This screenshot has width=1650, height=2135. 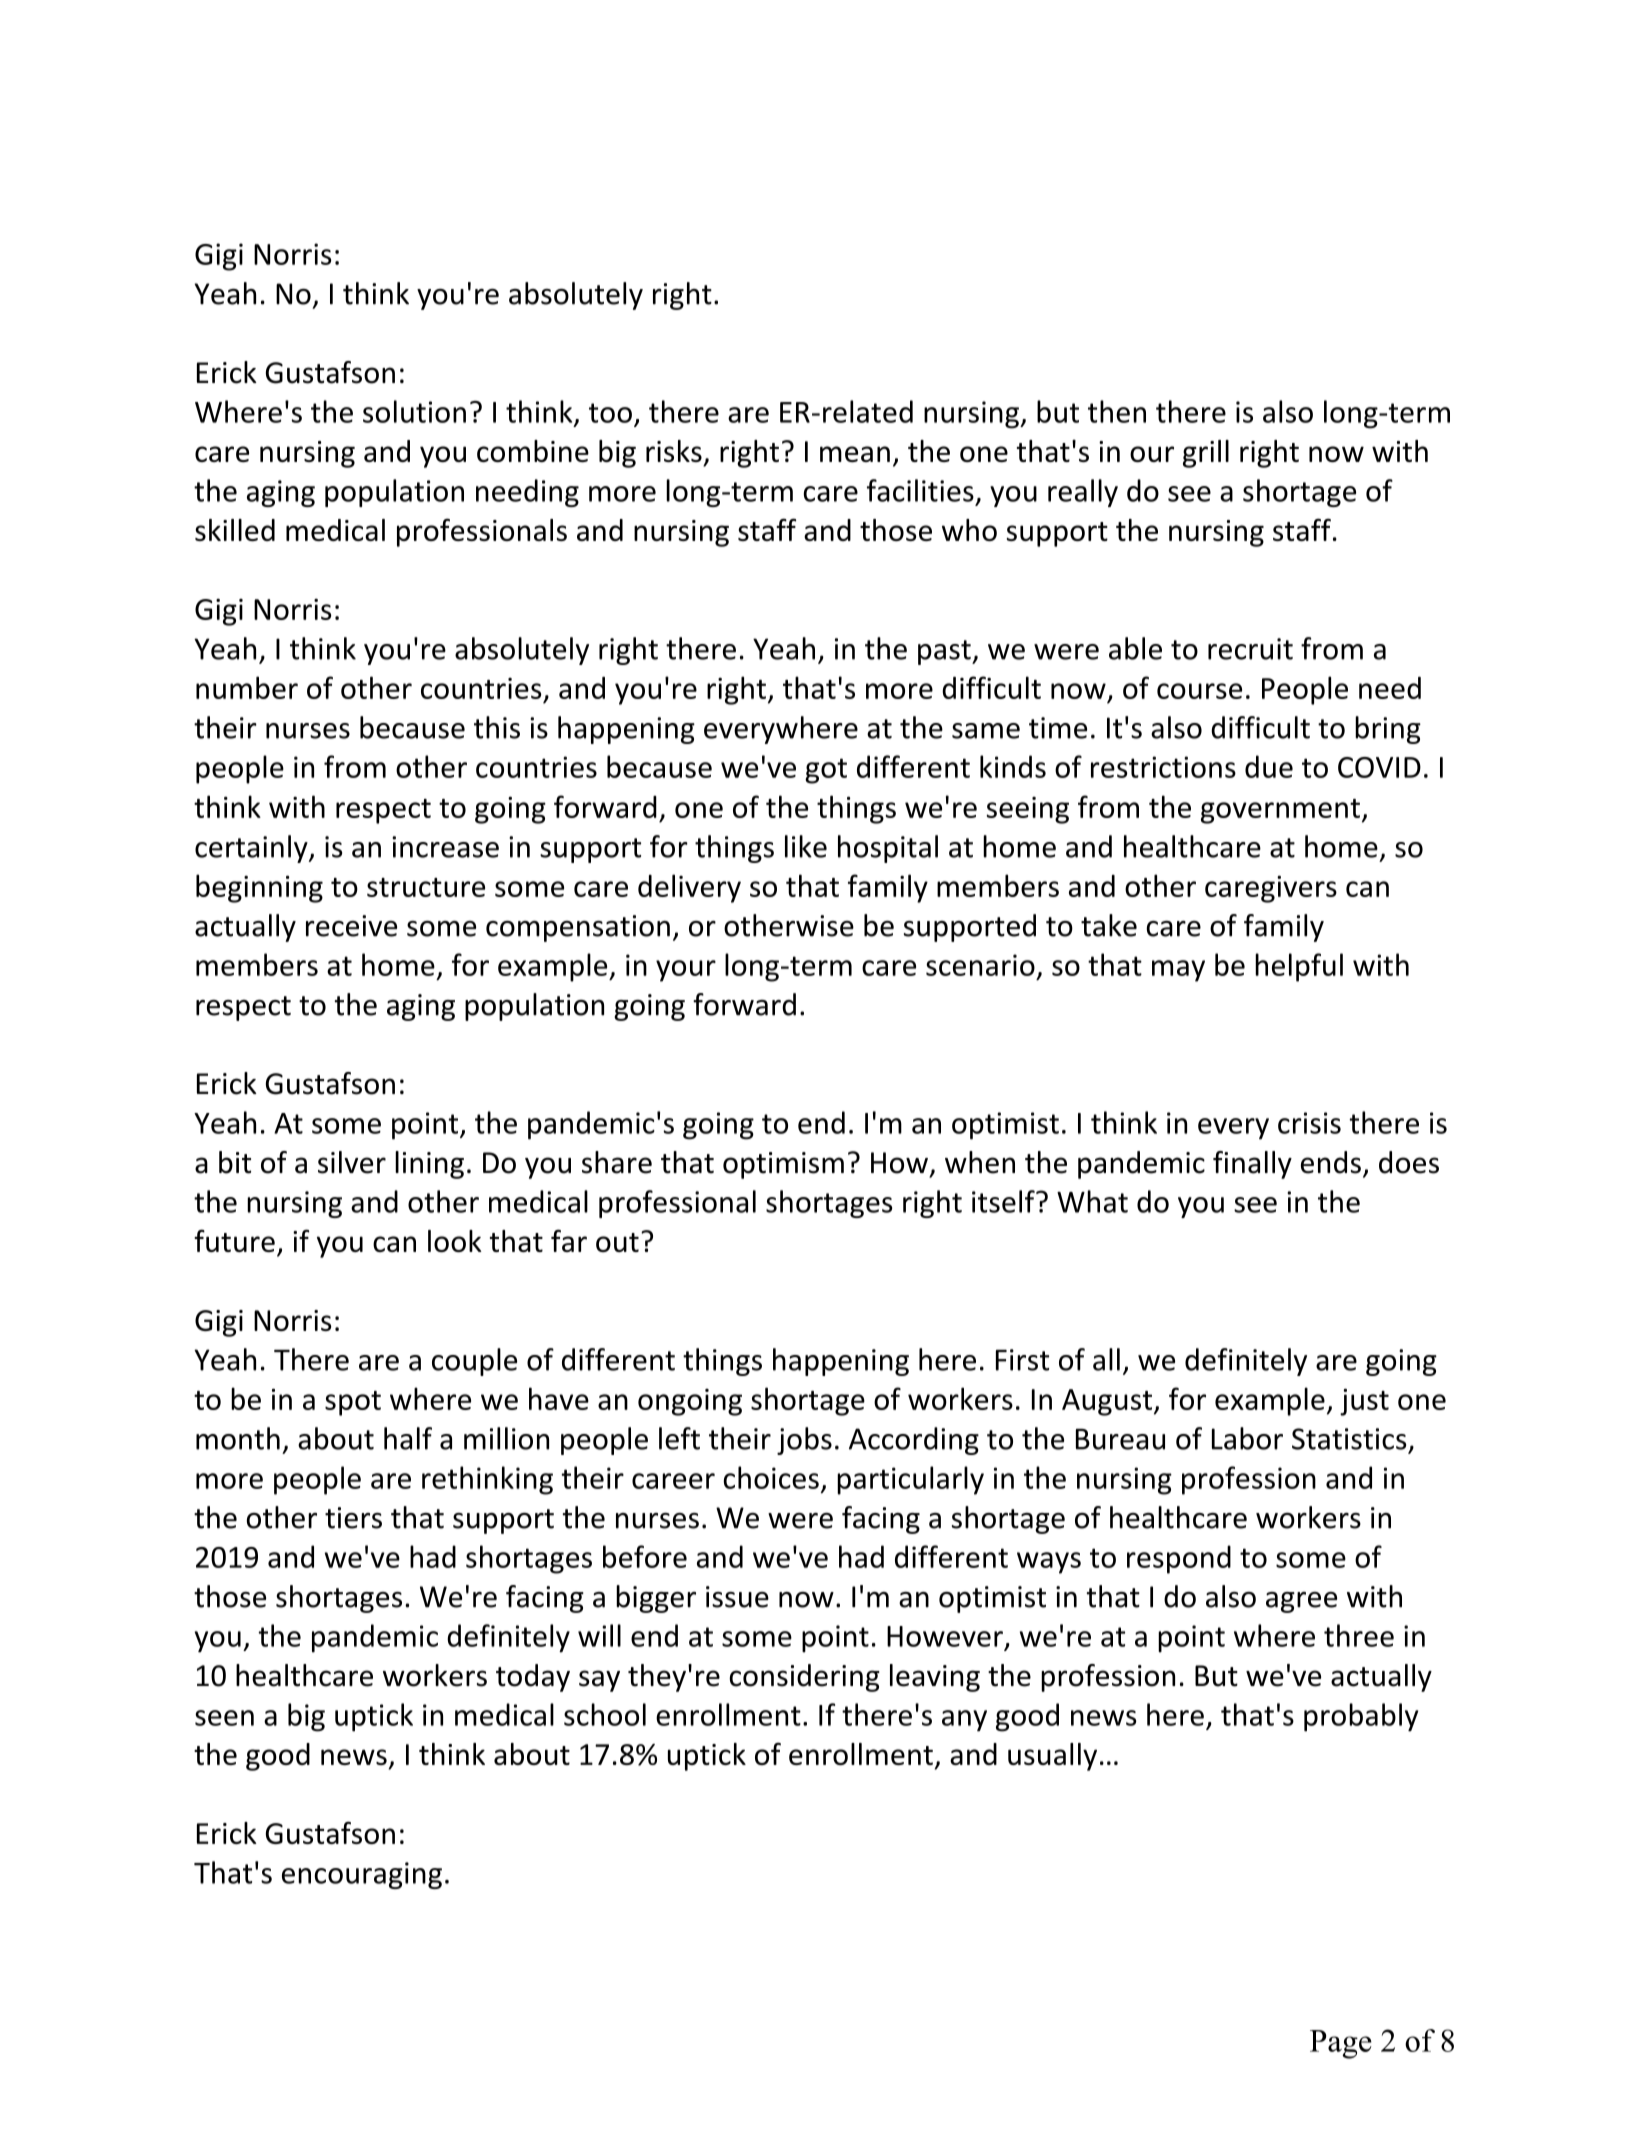 What do you see at coordinates (455, 1241) in the screenshot?
I see `look` at bounding box center [455, 1241].
